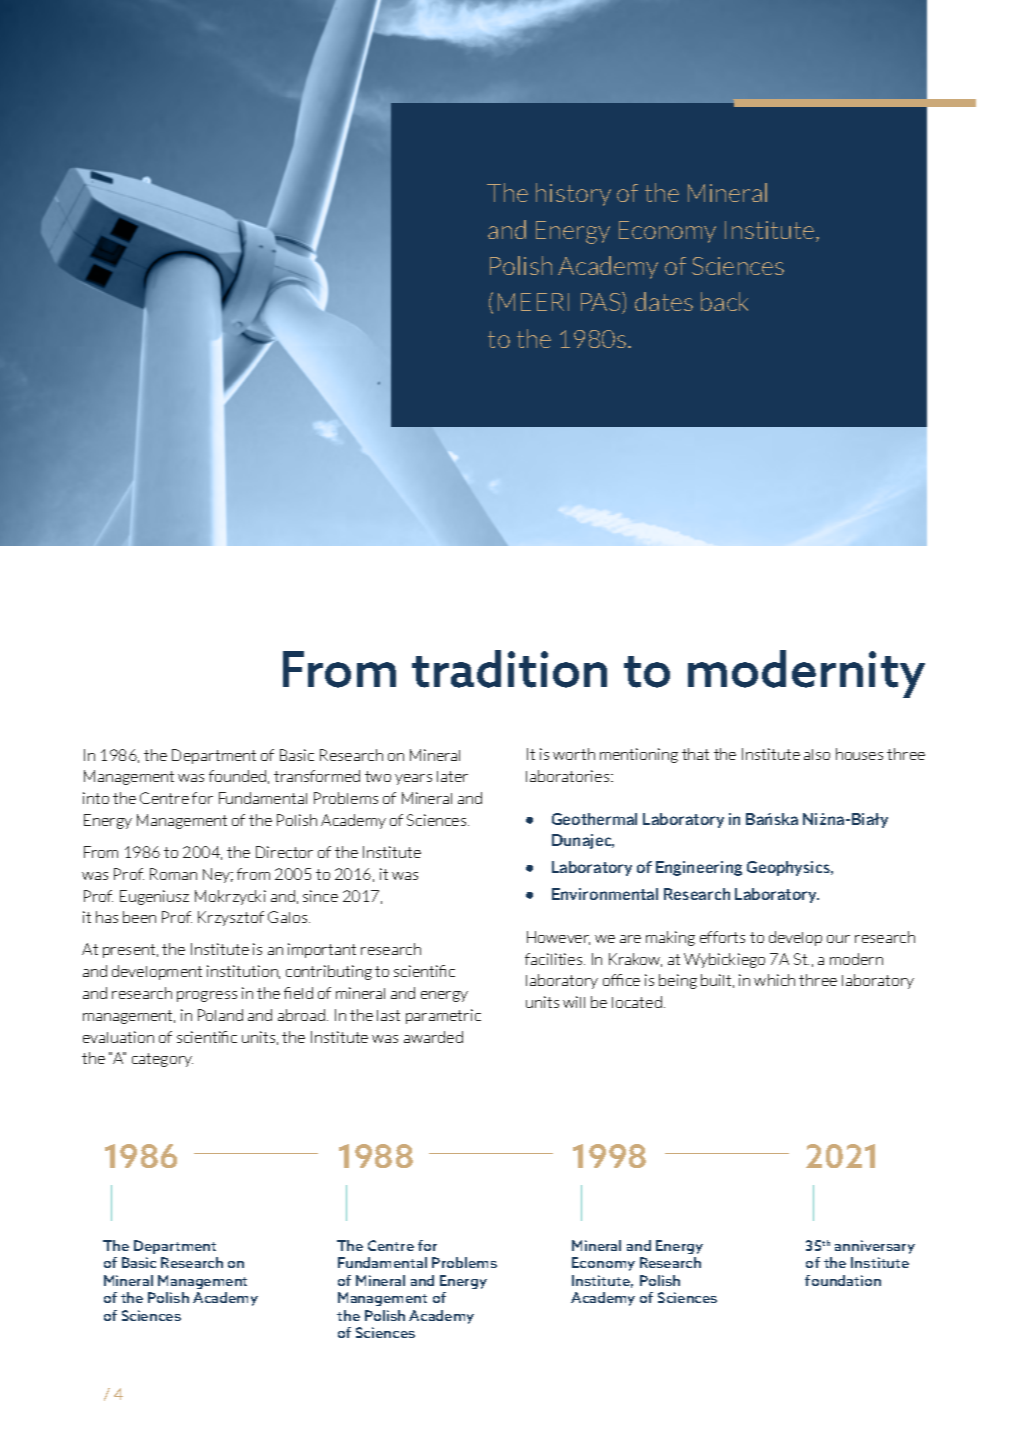 Image resolution: width=1030 pixels, height=1442 pixels. I want to click on tradition, so click(509, 669).
